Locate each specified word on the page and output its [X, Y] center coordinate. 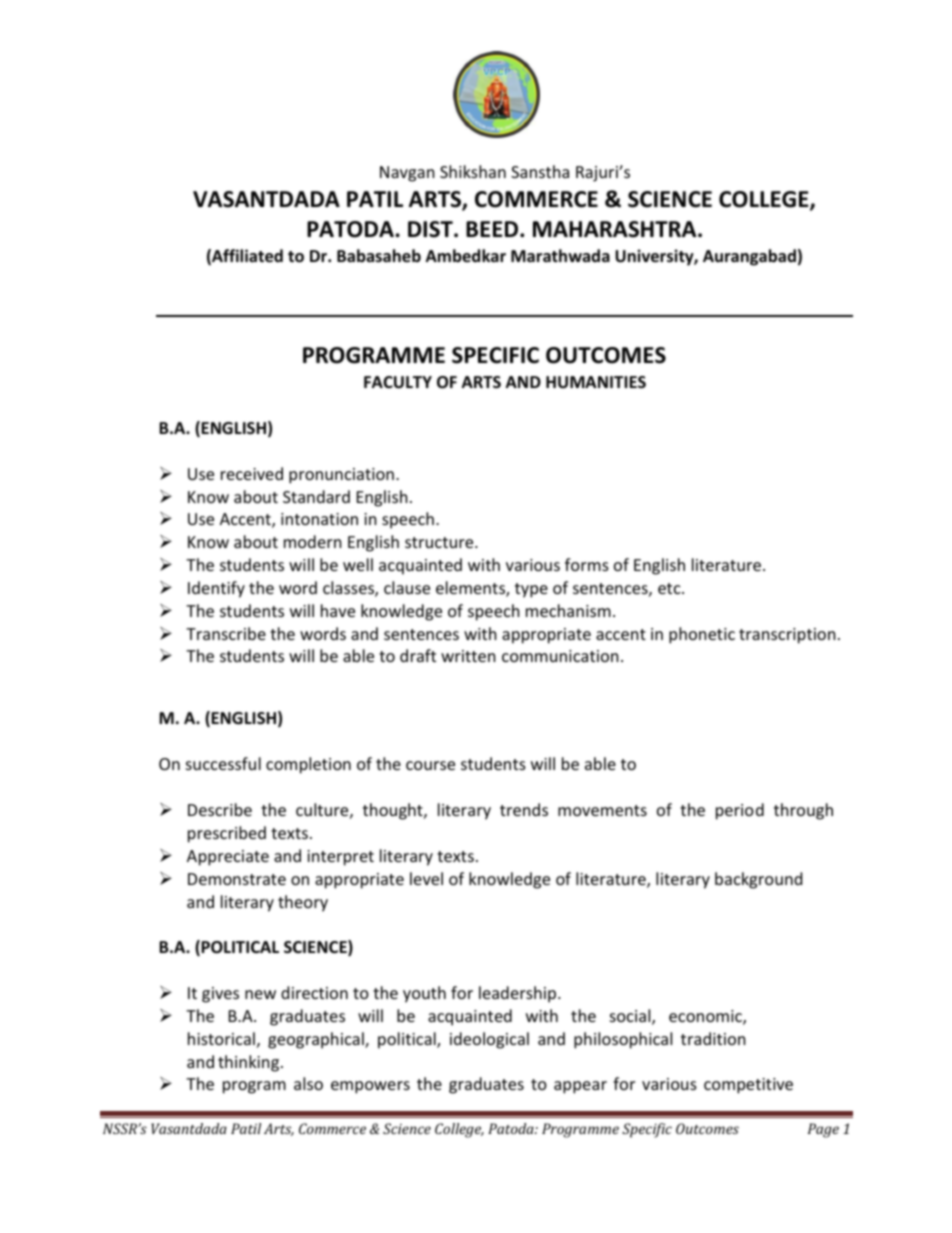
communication [560, 656]
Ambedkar [466, 255]
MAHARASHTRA [616, 229]
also [308, 1083]
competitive [748, 1086]
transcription [787, 636]
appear [580, 1087]
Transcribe [226, 633]
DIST [431, 229]
